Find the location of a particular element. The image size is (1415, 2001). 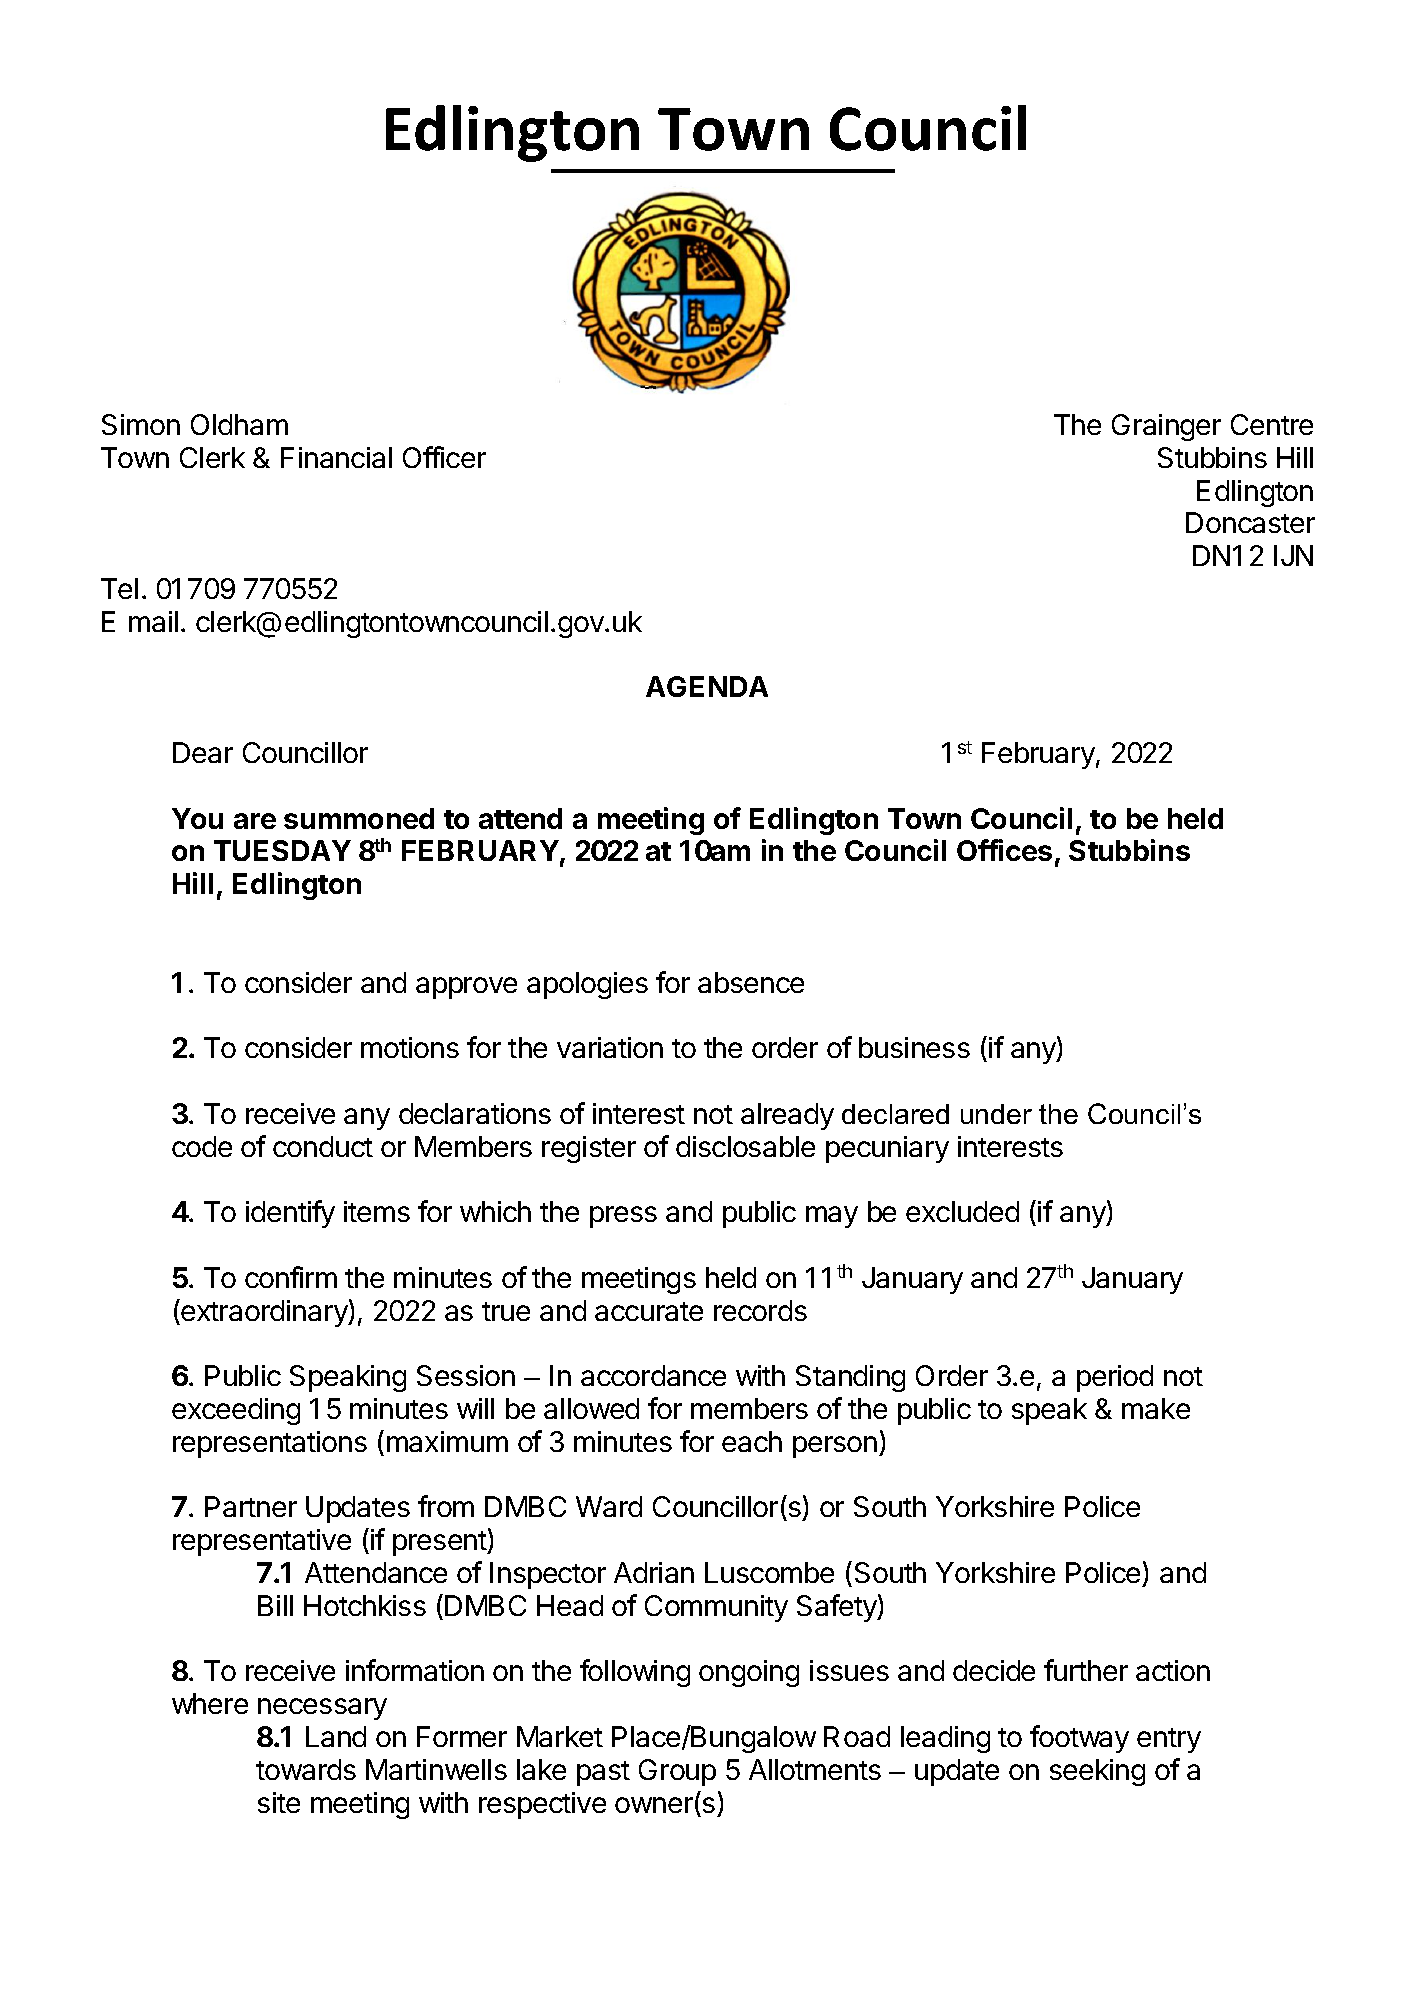

under is located at coordinates (996, 1114).
